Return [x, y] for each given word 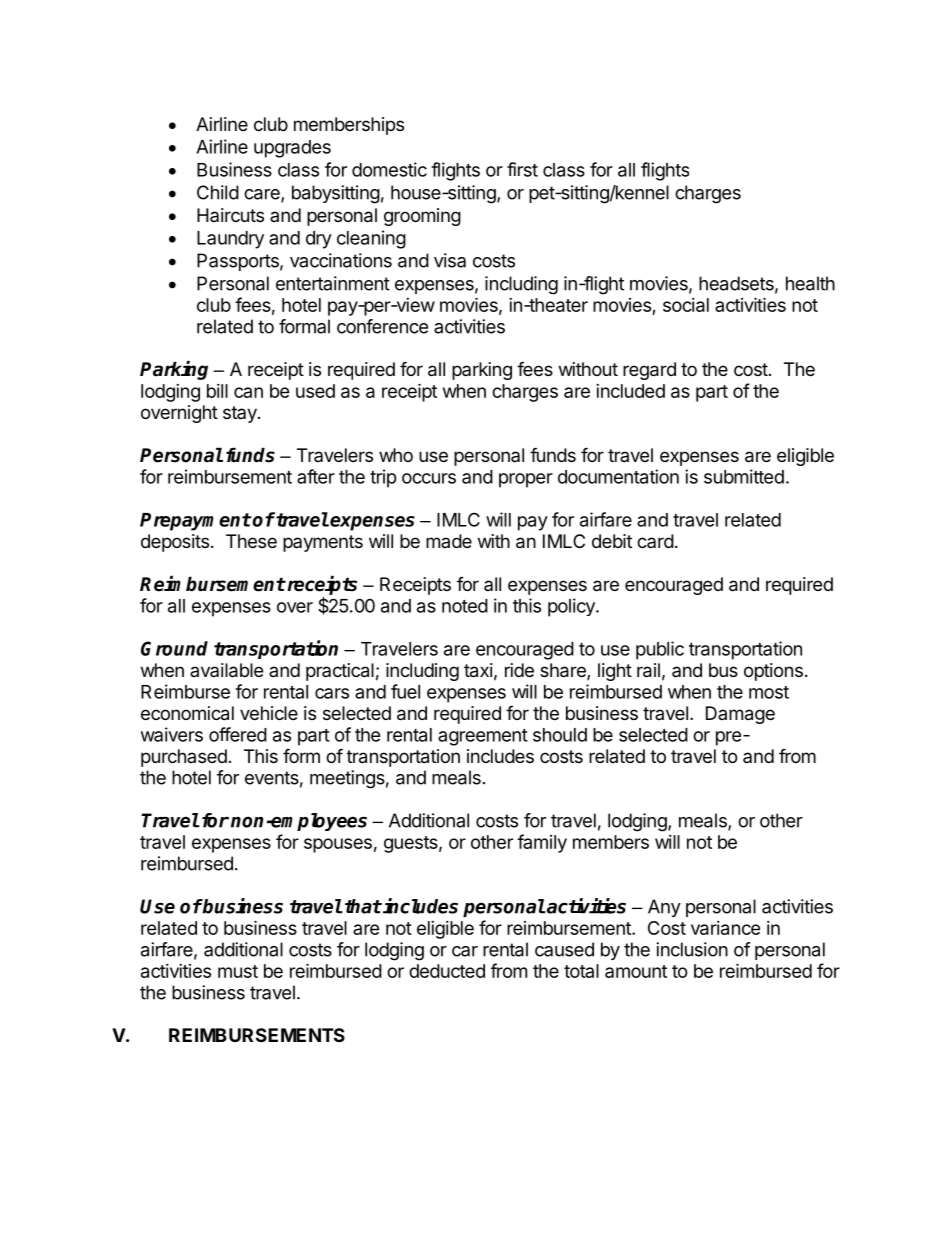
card [655, 541]
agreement [483, 737]
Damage [740, 715]
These [251, 541]
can [248, 392]
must [238, 971]
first [522, 169]
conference [382, 326]
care [263, 195]
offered [238, 734]
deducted [447, 971]
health [810, 283]
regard [649, 371]
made [449, 541]
